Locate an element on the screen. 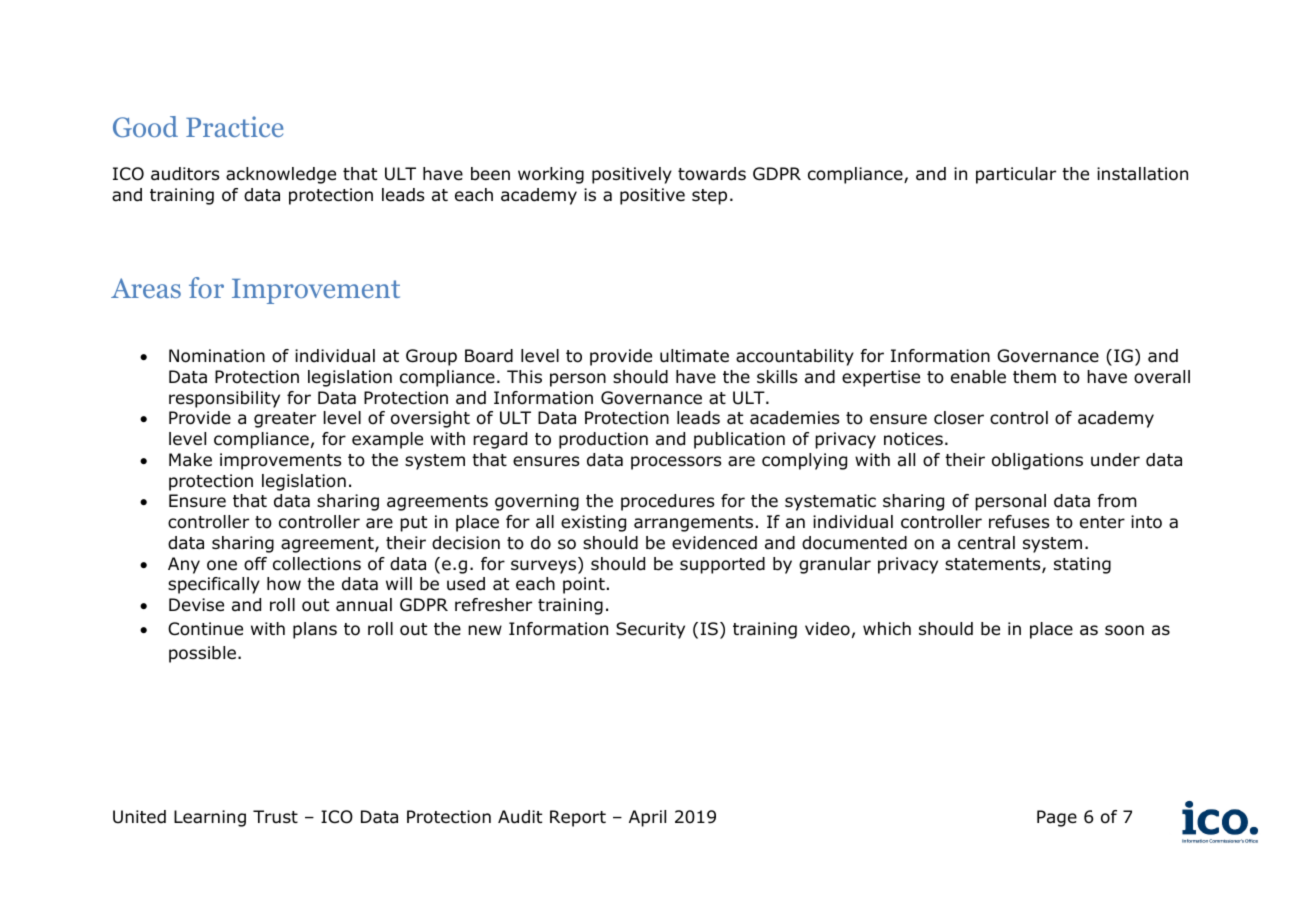  them is located at coordinates (1034, 376).
